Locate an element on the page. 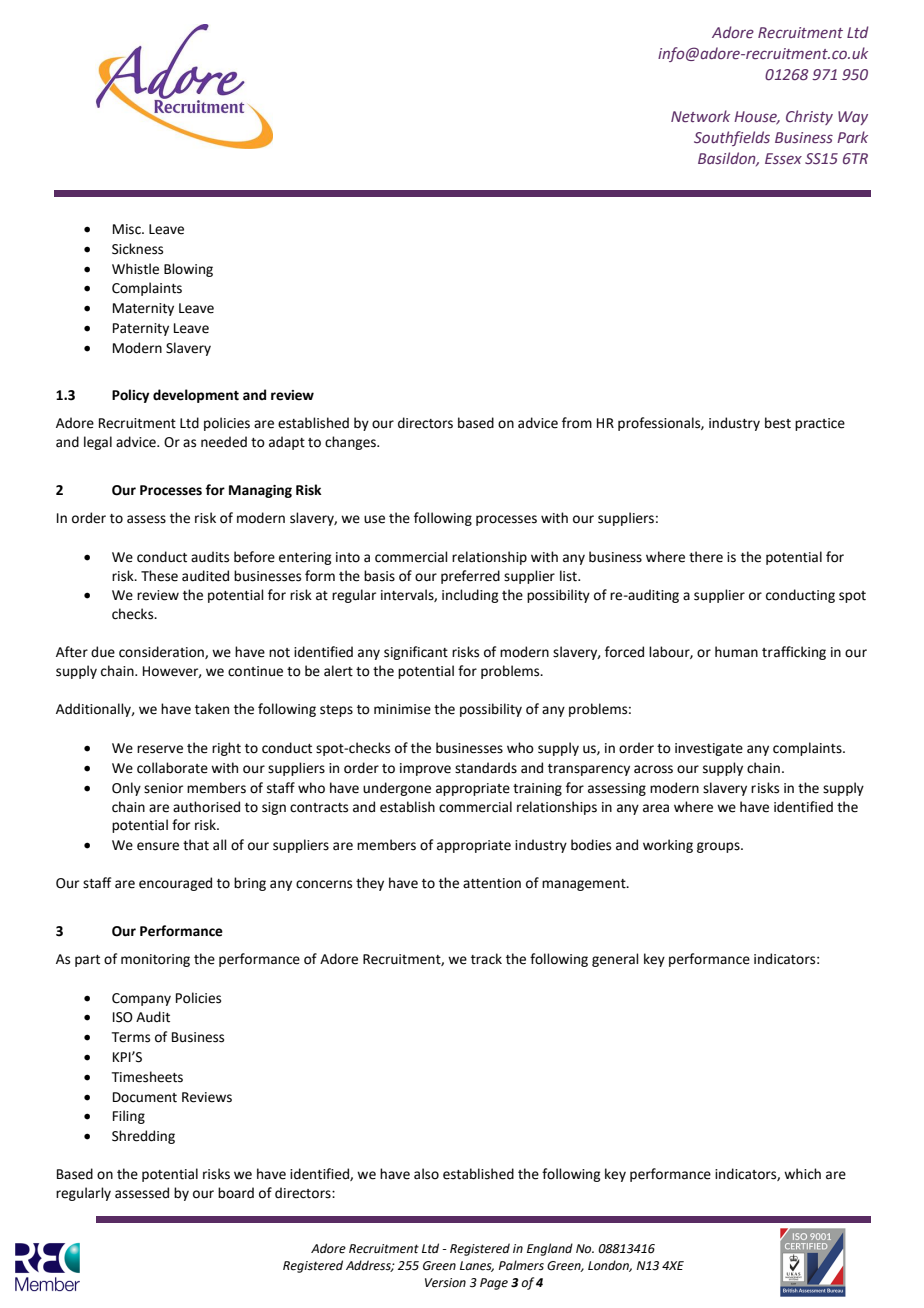 Image resolution: width=924 pixels, height=1308 pixels. preferred is located at coordinates (470, 577).
